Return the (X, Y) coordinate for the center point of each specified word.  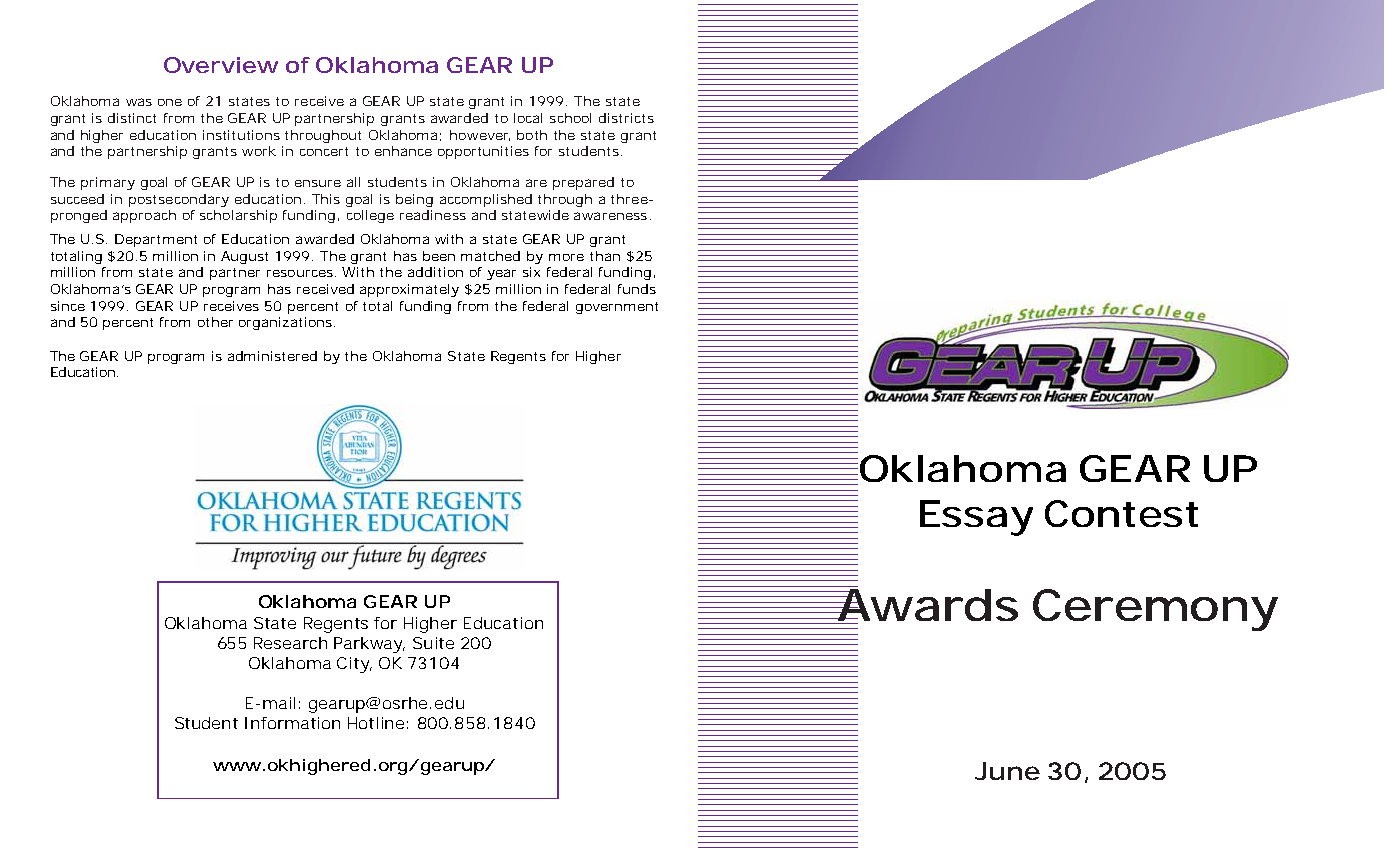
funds (637, 289)
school (570, 118)
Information (292, 723)
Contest (1121, 513)
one (170, 102)
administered (272, 356)
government (617, 308)
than (605, 256)
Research (290, 643)
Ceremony (1154, 610)
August (244, 257)
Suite (433, 643)
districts (626, 118)
